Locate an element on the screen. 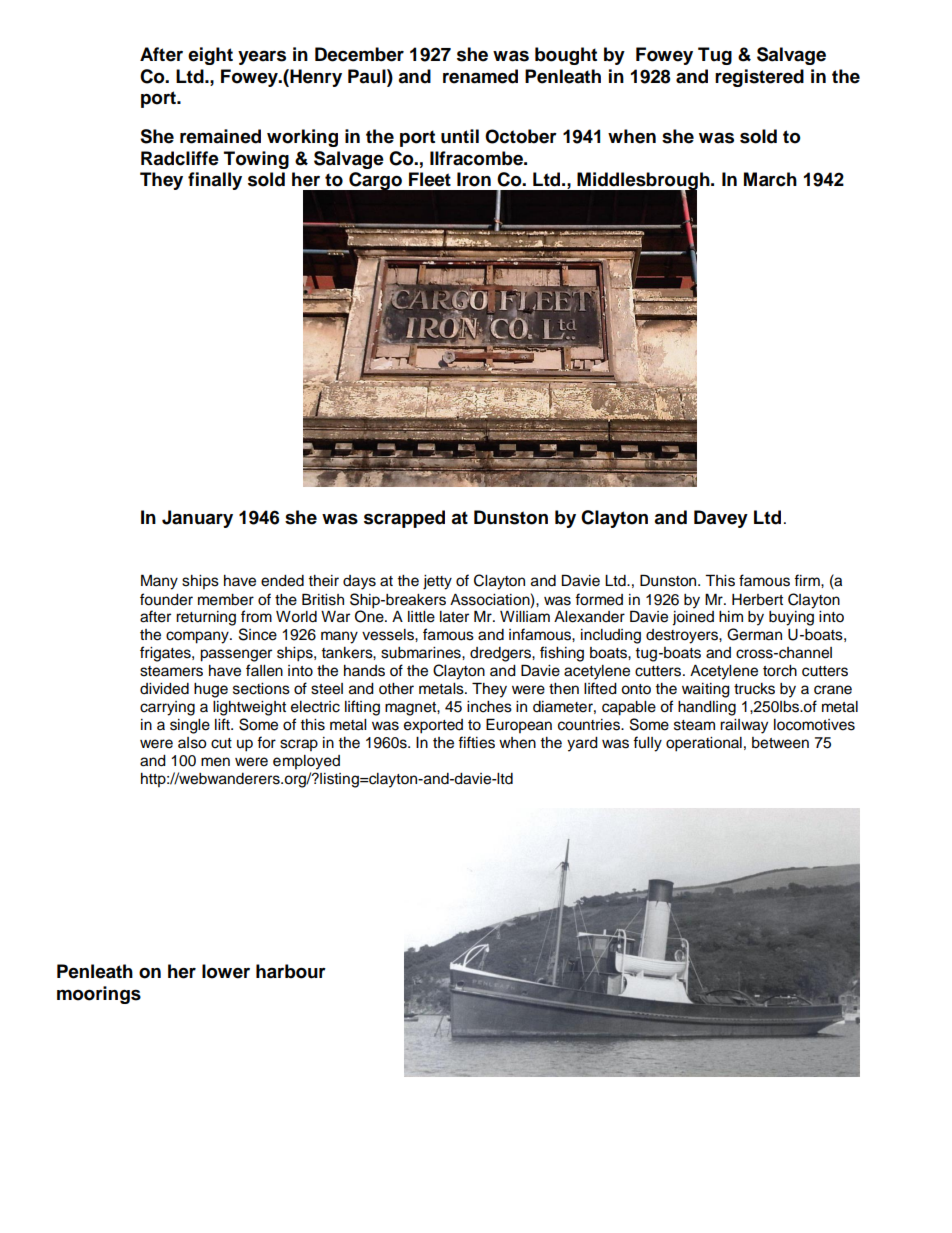 Image resolution: width=952 pixels, height=1233 pixels. registered is located at coordinates (759, 78).
